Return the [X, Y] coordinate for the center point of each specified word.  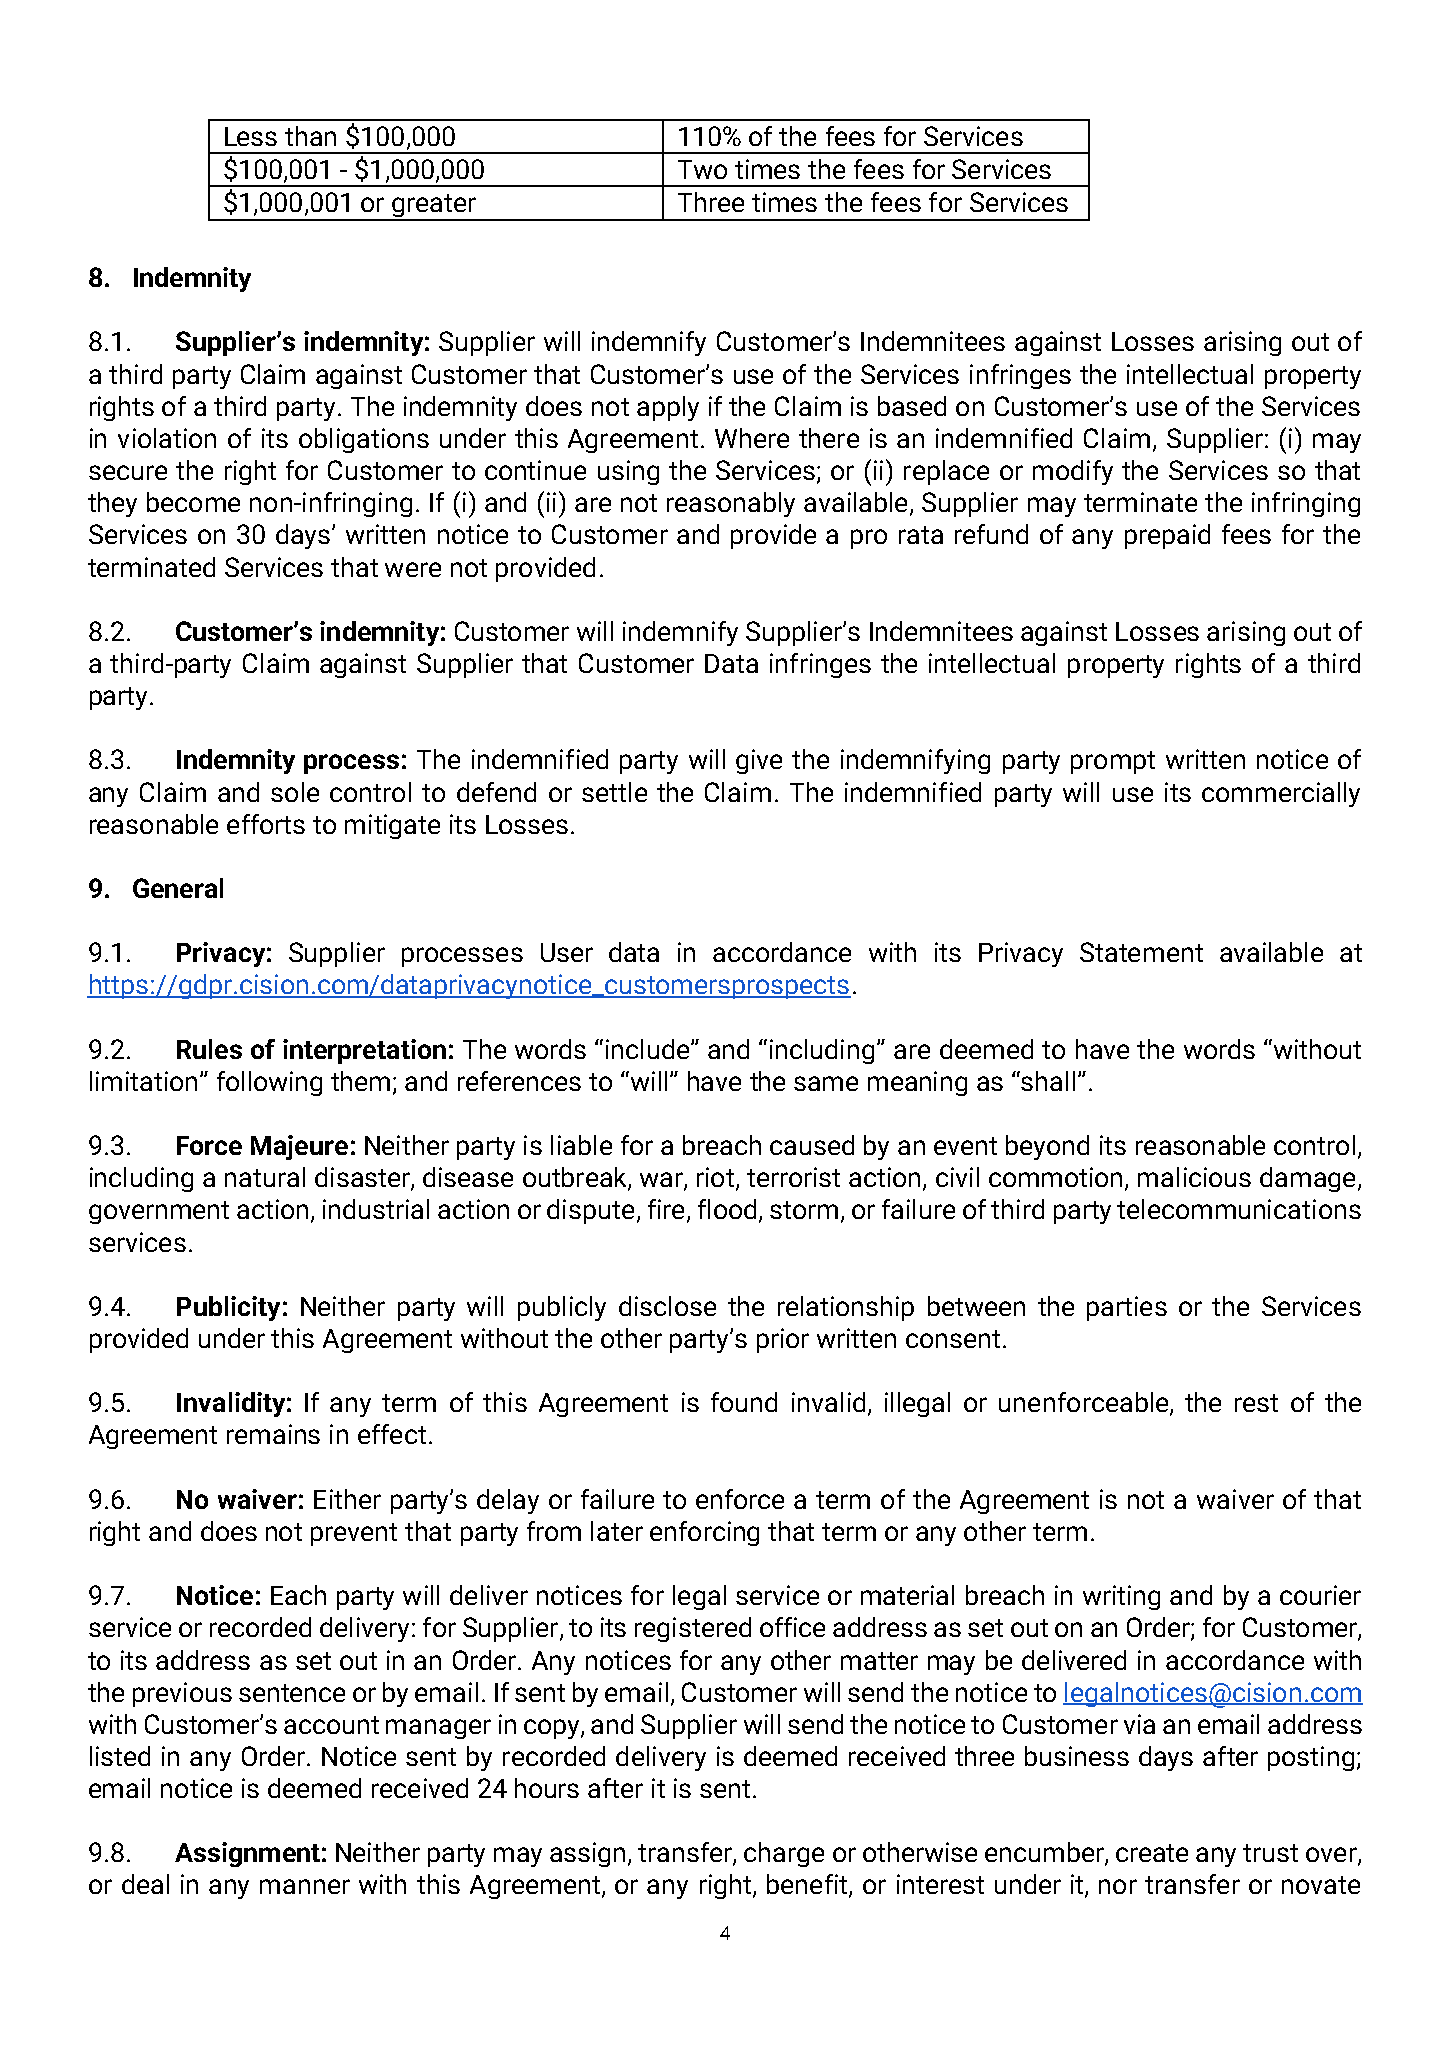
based [912, 406]
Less [251, 136]
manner [305, 1886]
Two [702, 169]
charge [784, 1854]
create [1152, 1853]
